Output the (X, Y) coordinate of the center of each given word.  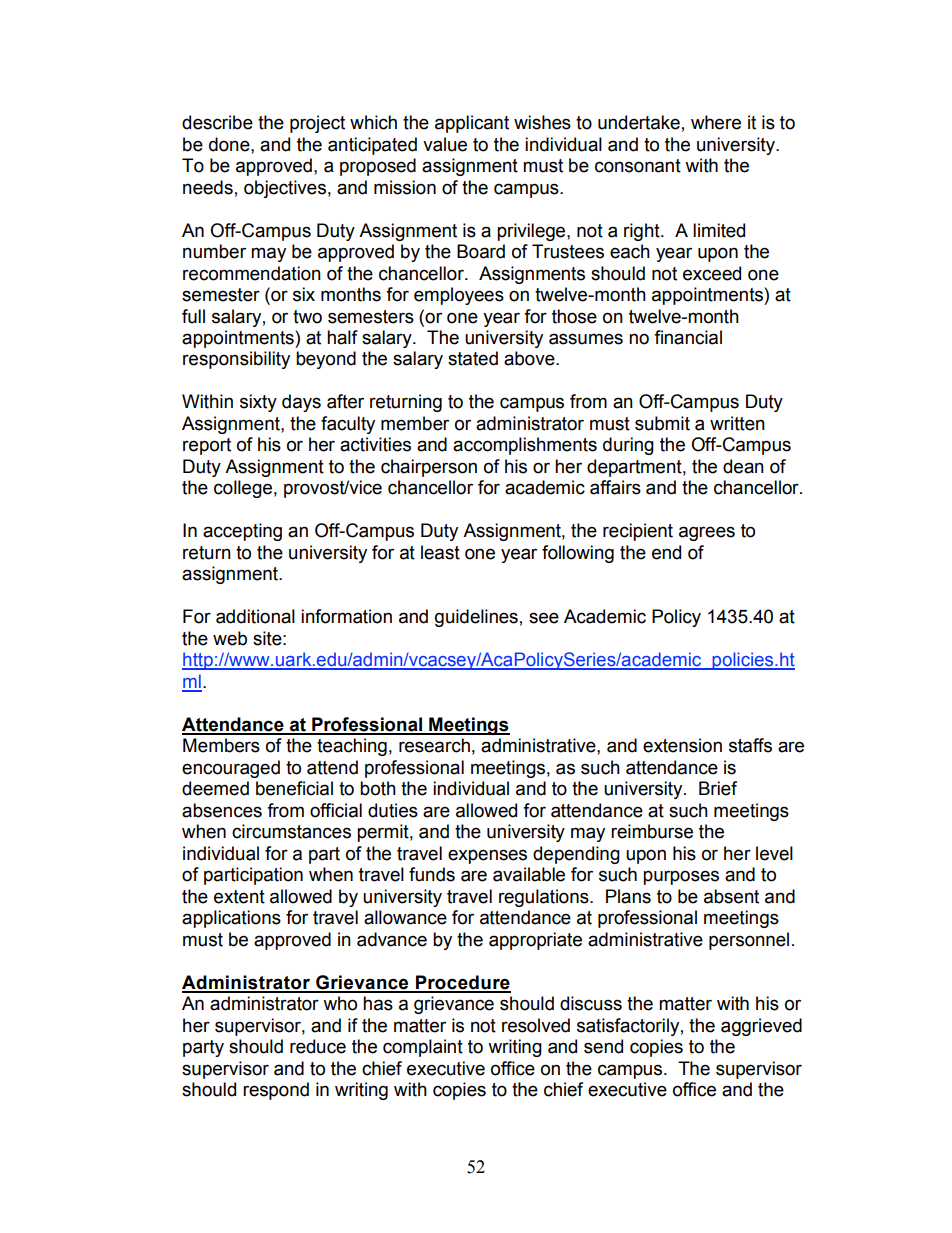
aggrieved (761, 1027)
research (434, 745)
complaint (423, 1048)
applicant (472, 124)
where (716, 122)
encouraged (231, 769)
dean (743, 466)
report (207, 446)
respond (276, 1091)
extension (682, 745)
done (230, 144)
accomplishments (525, 446)
